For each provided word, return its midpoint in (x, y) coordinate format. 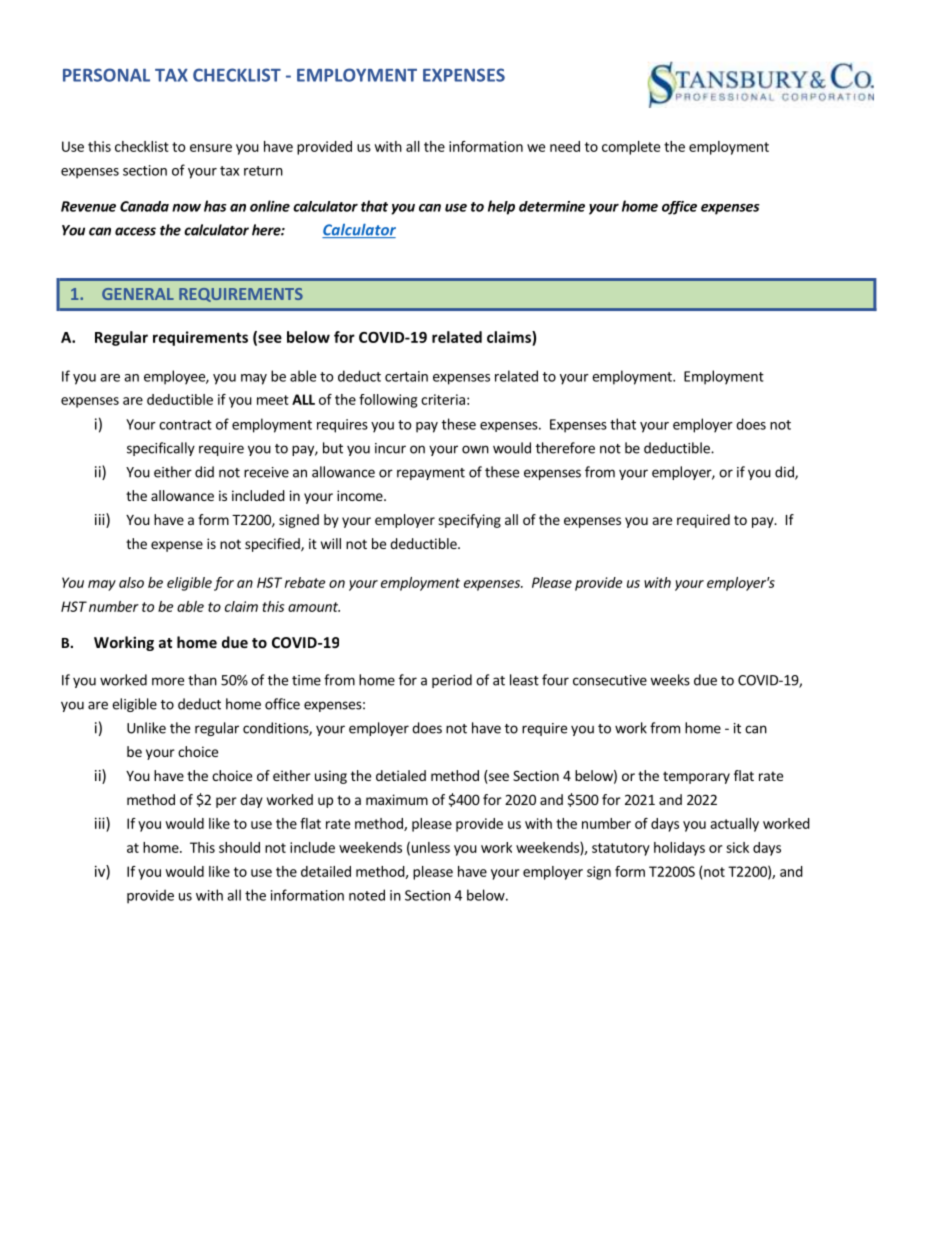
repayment (431, 474)
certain (406, 376)
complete (631, 148)
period (452, 681)
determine (552, 206)
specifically (161, 449)
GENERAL (138, 294)
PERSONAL (106, 75)
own (475, 449)
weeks (670, 680)
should (239, 847)
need (565, 146)
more (168, 681)
